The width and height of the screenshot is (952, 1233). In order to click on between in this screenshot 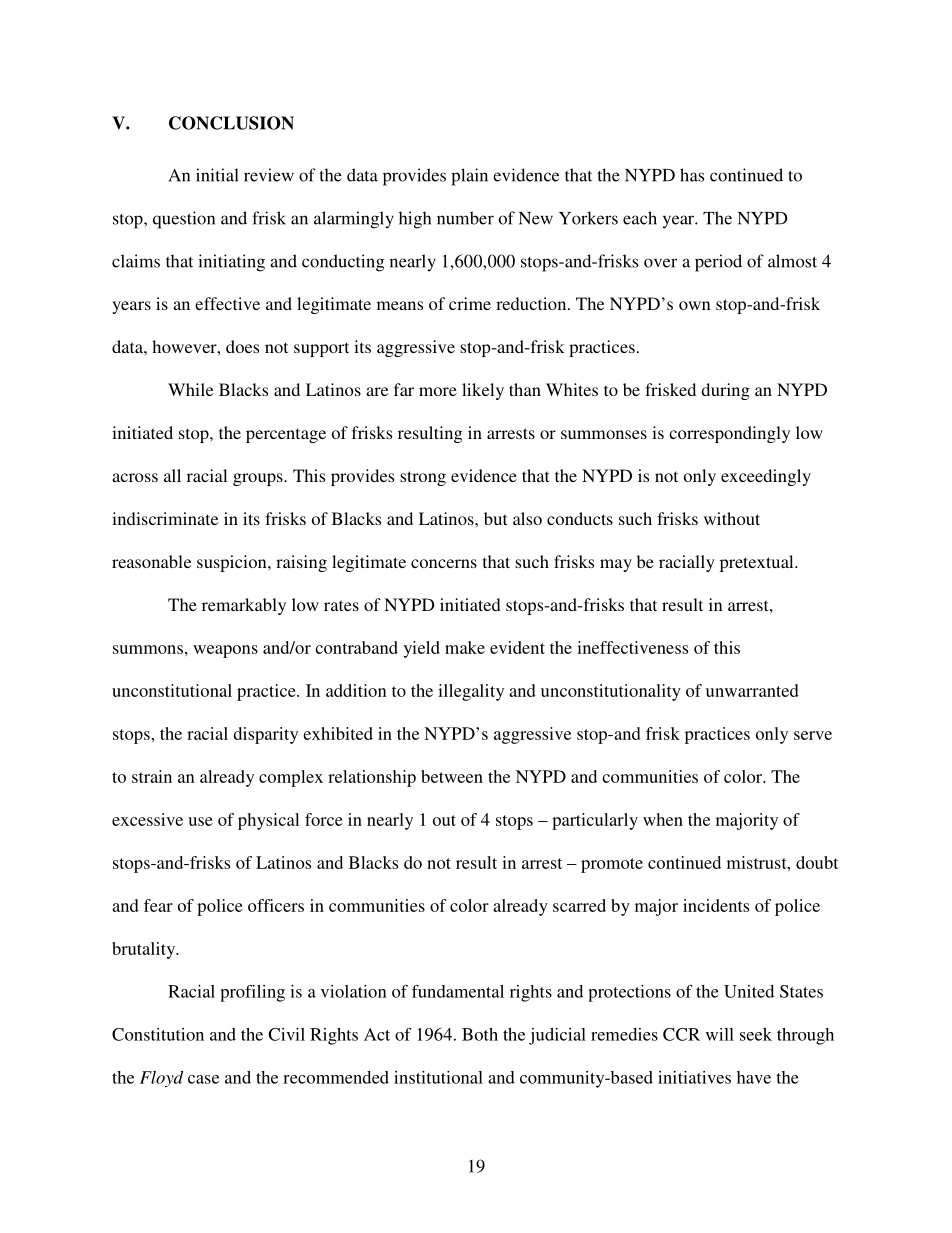, I will do `click(452, 776)`.
